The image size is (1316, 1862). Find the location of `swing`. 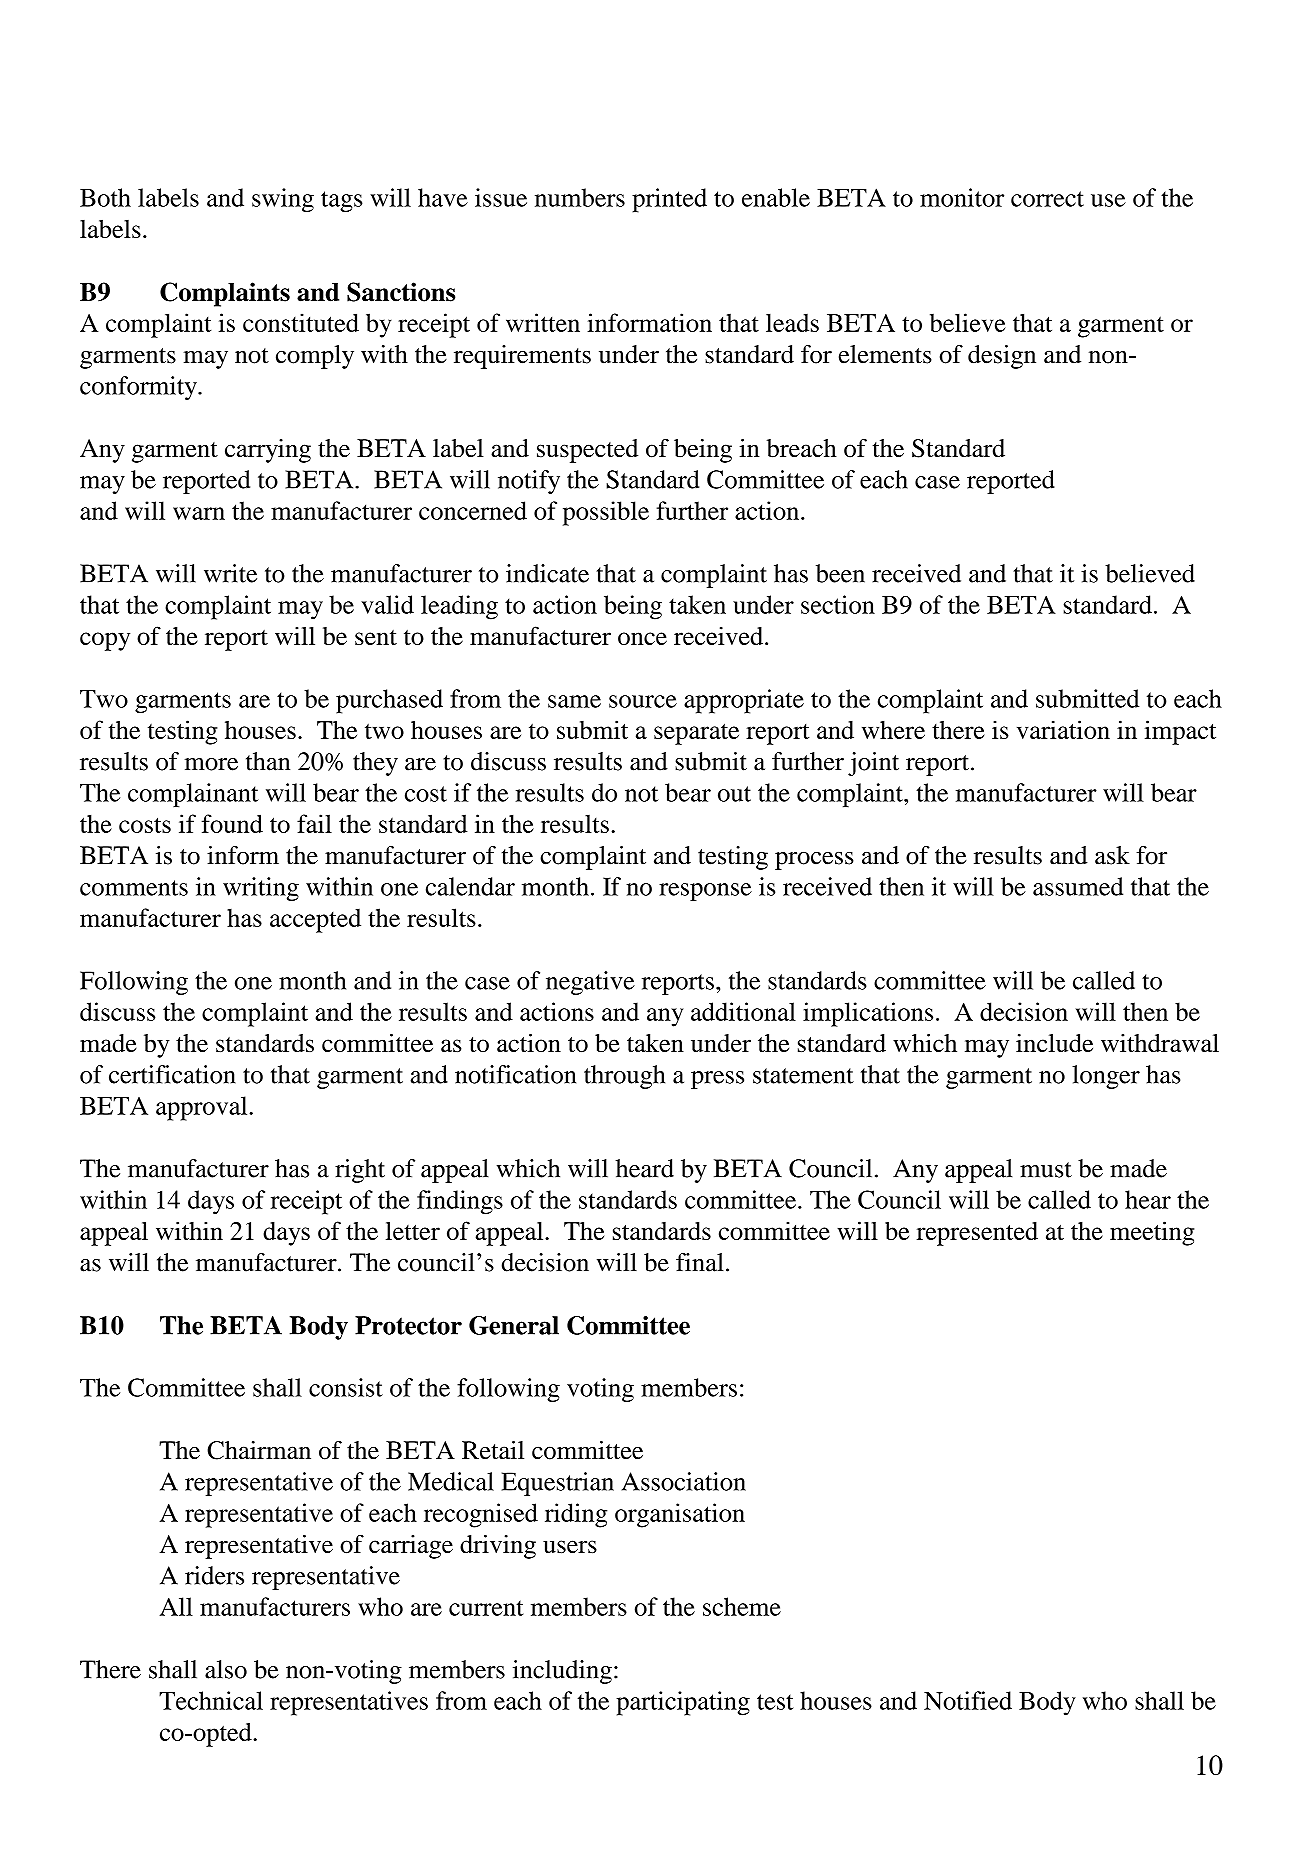

swing is located at coordinates (283, 200).
